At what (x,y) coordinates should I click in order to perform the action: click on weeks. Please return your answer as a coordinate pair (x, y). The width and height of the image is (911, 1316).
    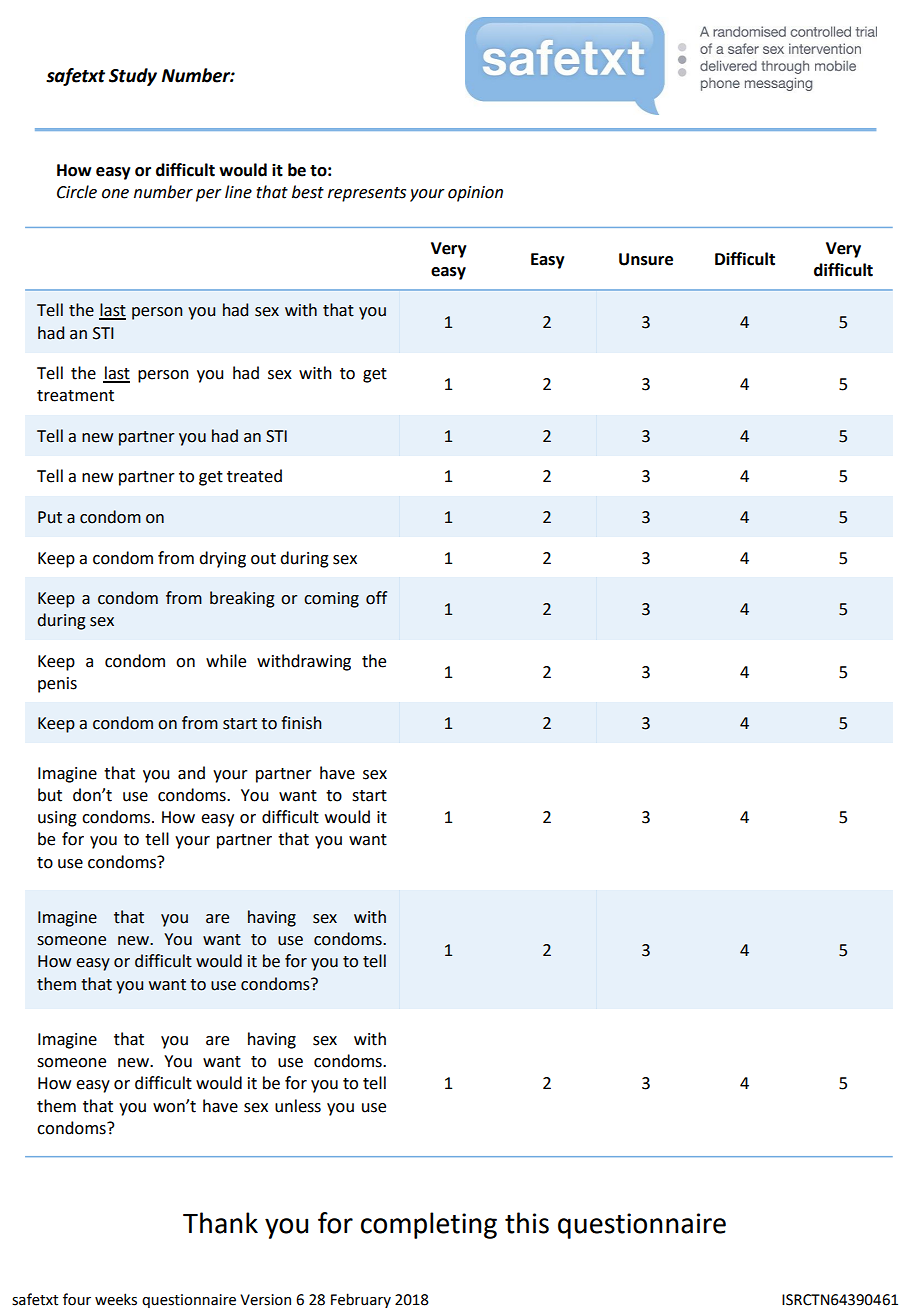
    Looking at the image, I should click on (116, 1299).
